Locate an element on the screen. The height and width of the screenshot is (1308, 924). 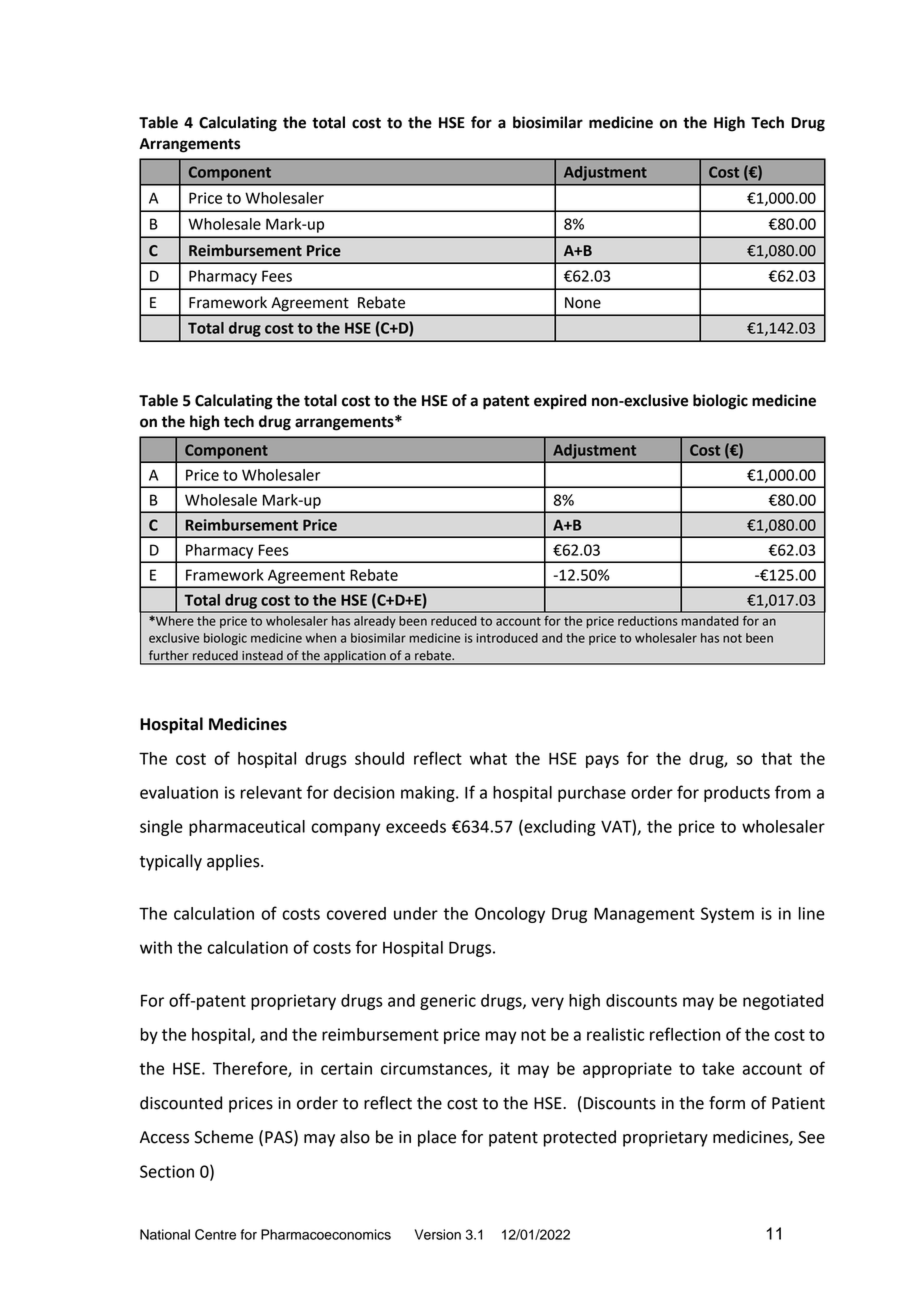
expired is located at coordinates (560, 402).
